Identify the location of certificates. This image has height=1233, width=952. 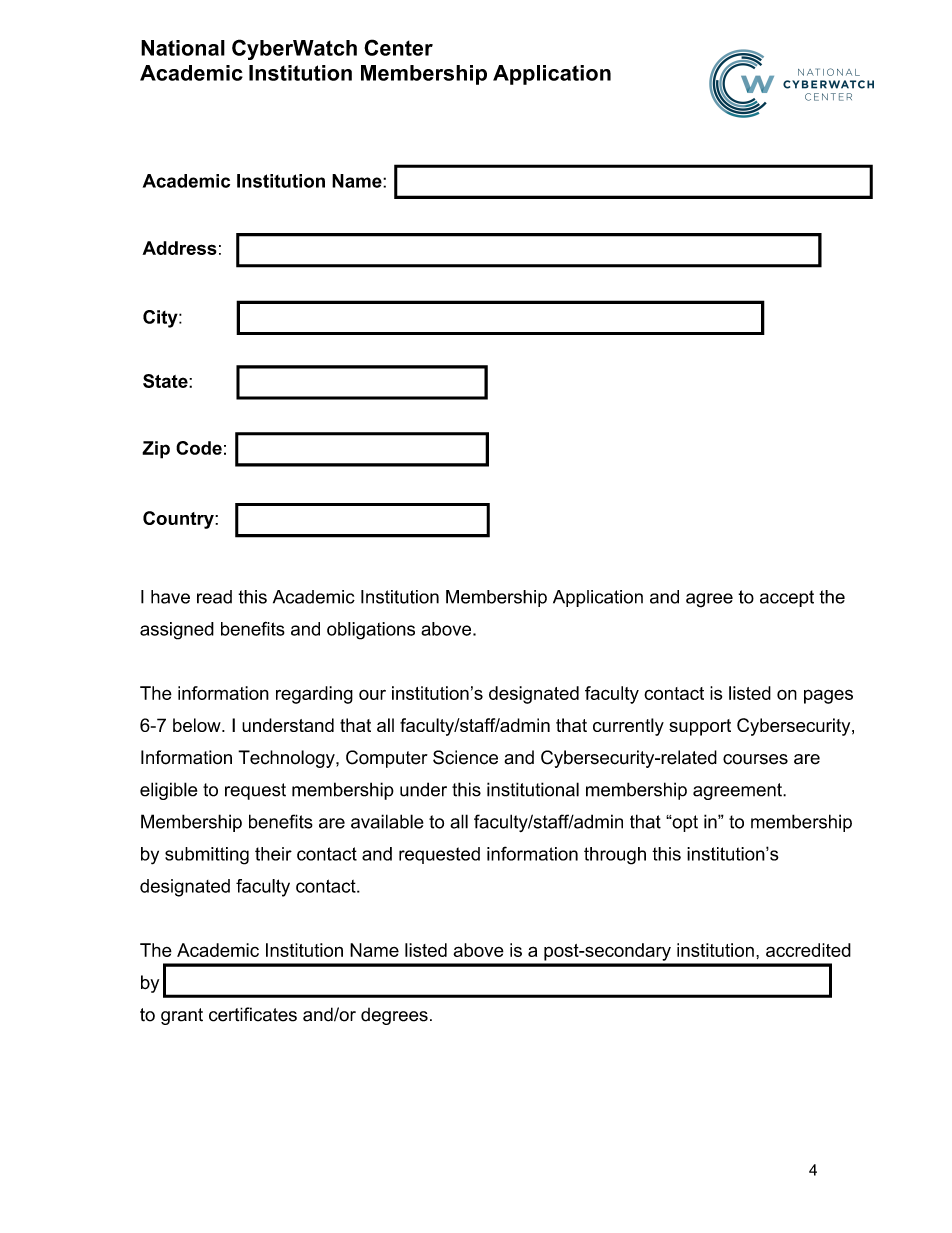
(253, 1014).
